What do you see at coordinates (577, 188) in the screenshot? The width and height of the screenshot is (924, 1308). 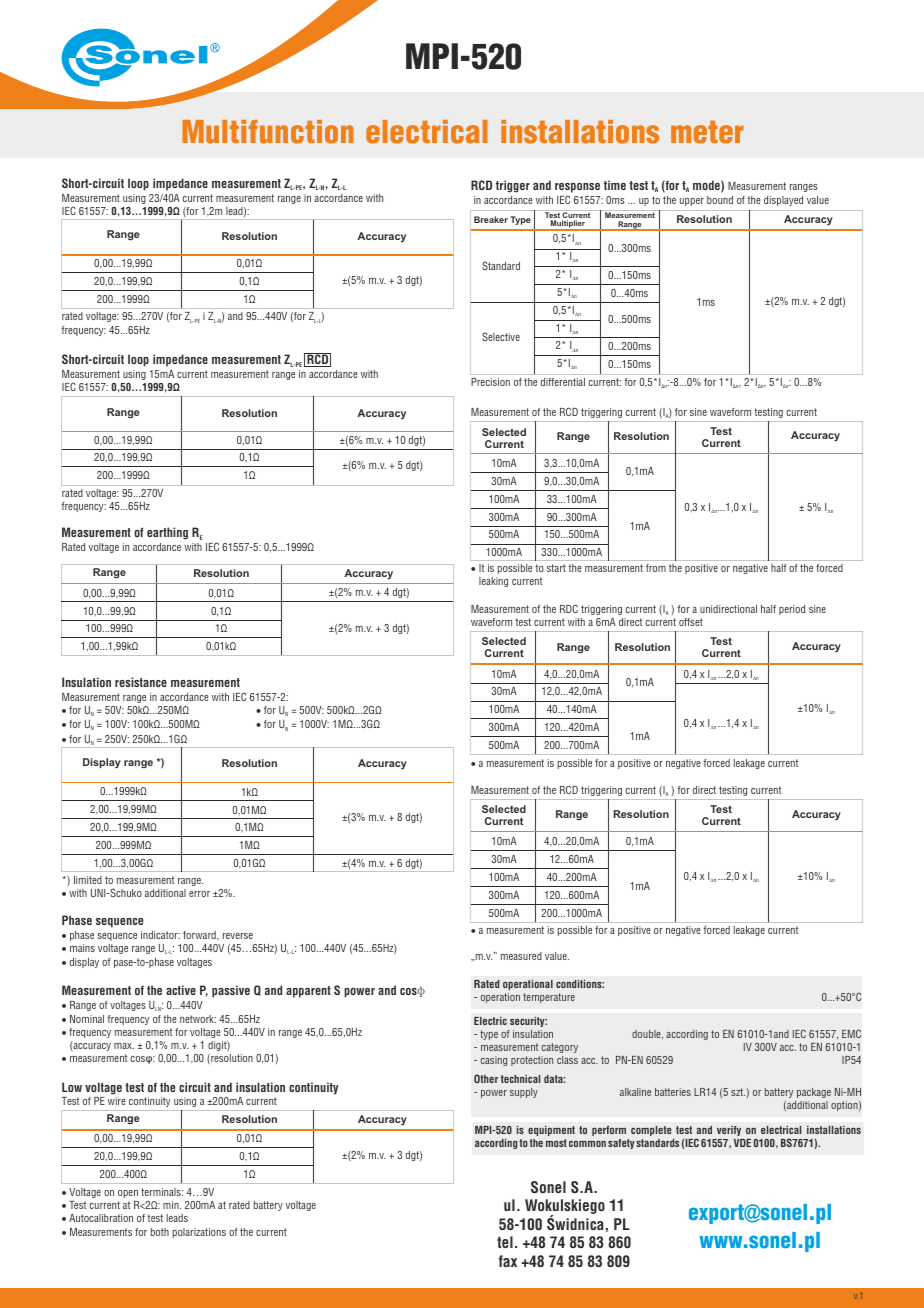 I see `response` at bounding box center [577, 188].
